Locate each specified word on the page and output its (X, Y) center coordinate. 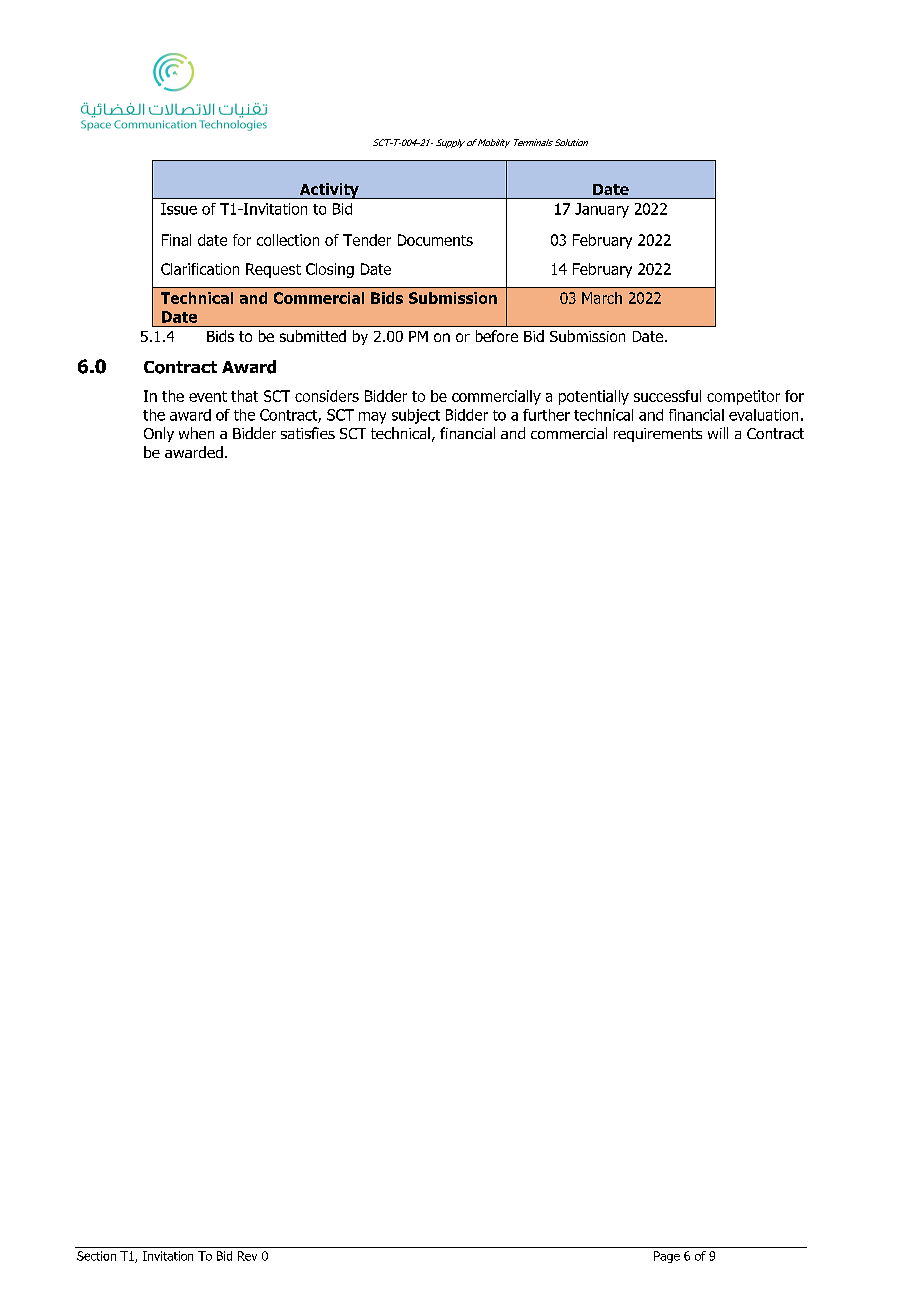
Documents (435, 240)
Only (159, 434)
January (602, 210)
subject (416, 416)
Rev (247, 1256)
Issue (179, 209)
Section (96, 1256)
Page (667, 1257)
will (718, 433)
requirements (658, 435)
